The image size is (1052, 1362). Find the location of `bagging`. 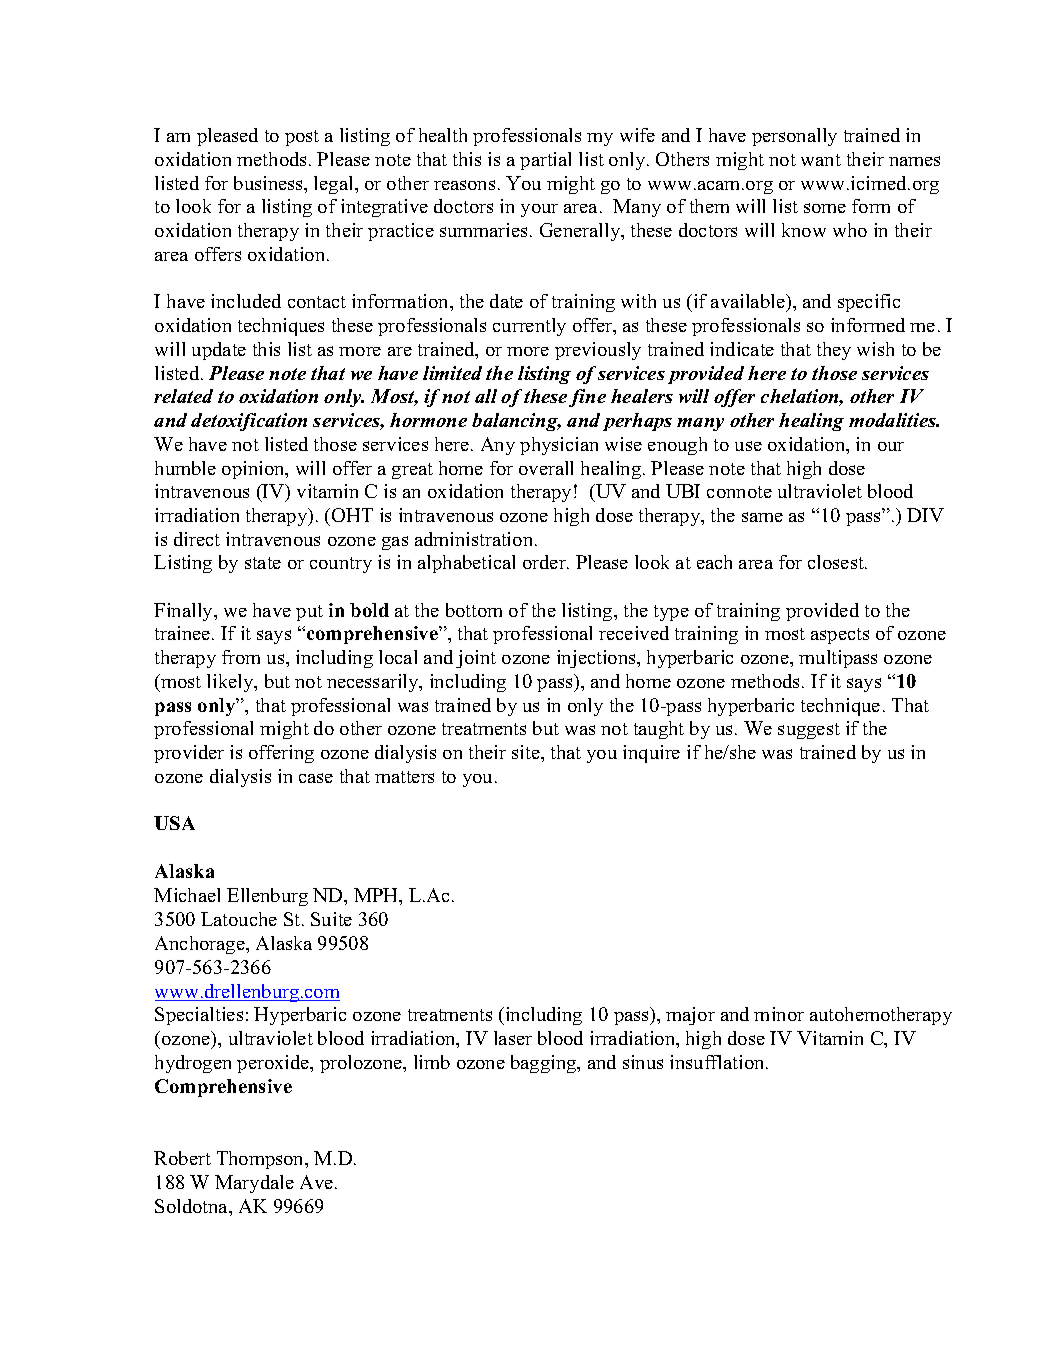

bagging is located at coordinates (545, 1064).
